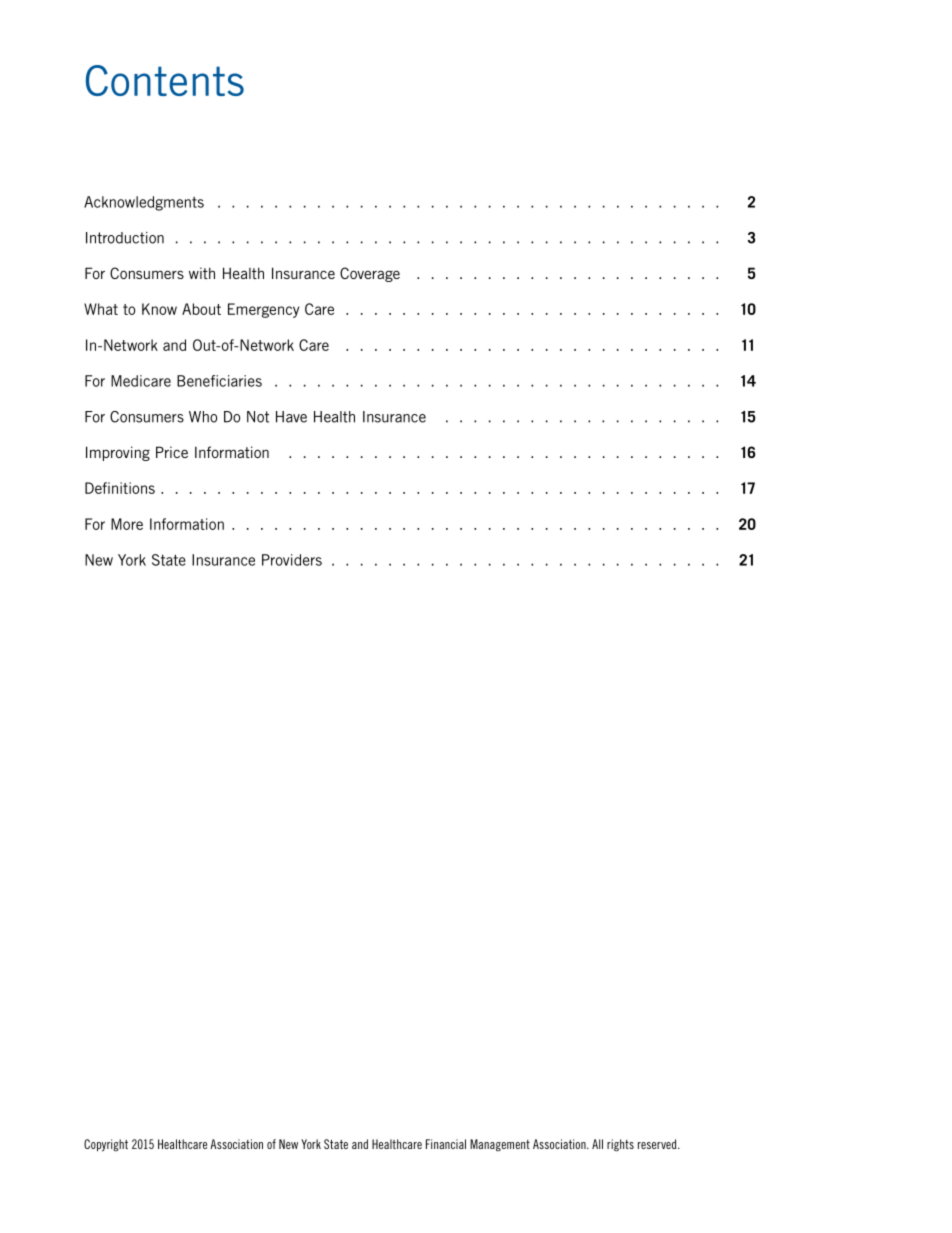 The height and width of the screenshot is (1233, 952). What do you see at coordinates (620, 1145) in the screenshot?
I see `rights` at bounding box center [620, 1145].
